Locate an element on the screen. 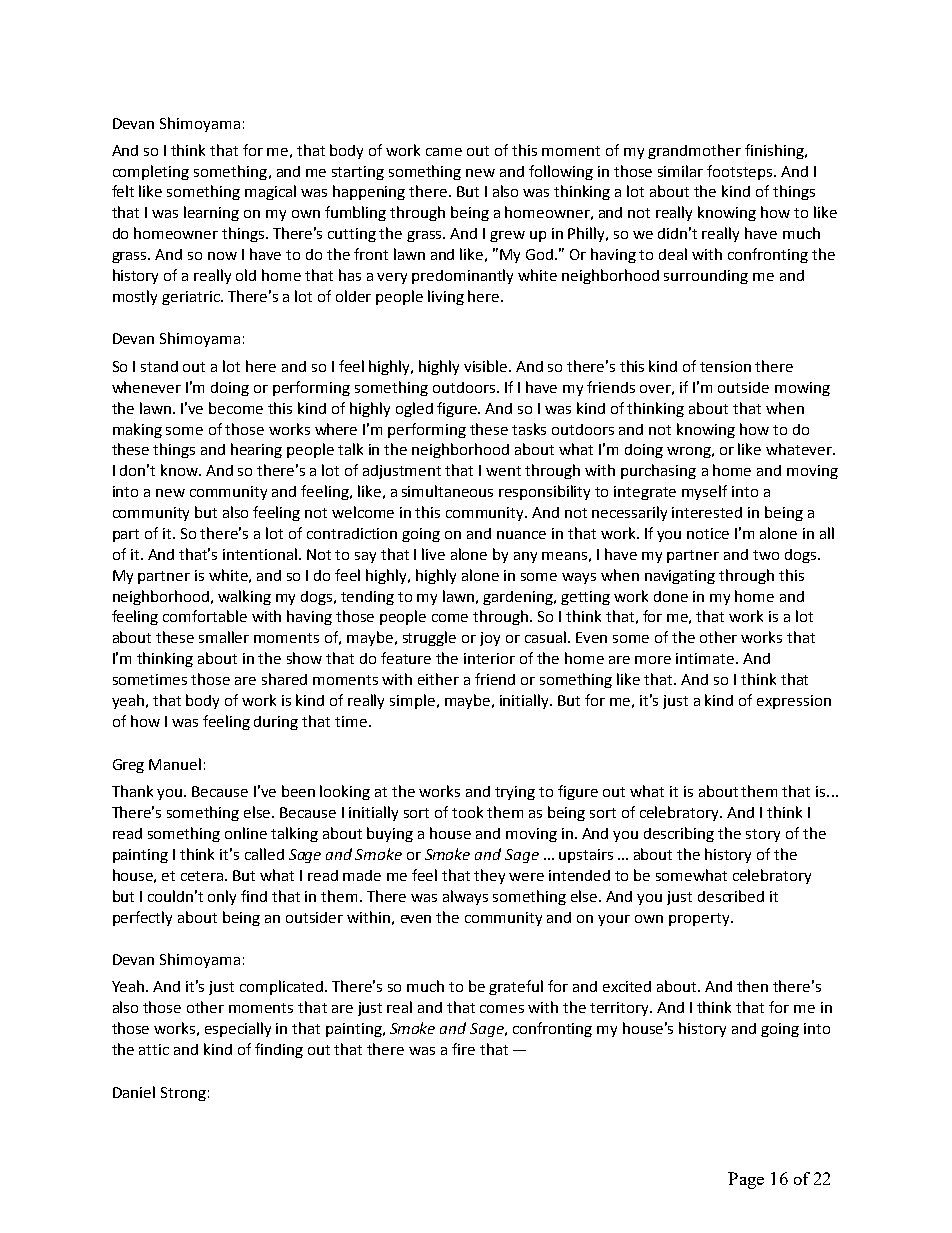 This screenshot has height=1233, width=952. interested is located at coordinates (707, 512).
